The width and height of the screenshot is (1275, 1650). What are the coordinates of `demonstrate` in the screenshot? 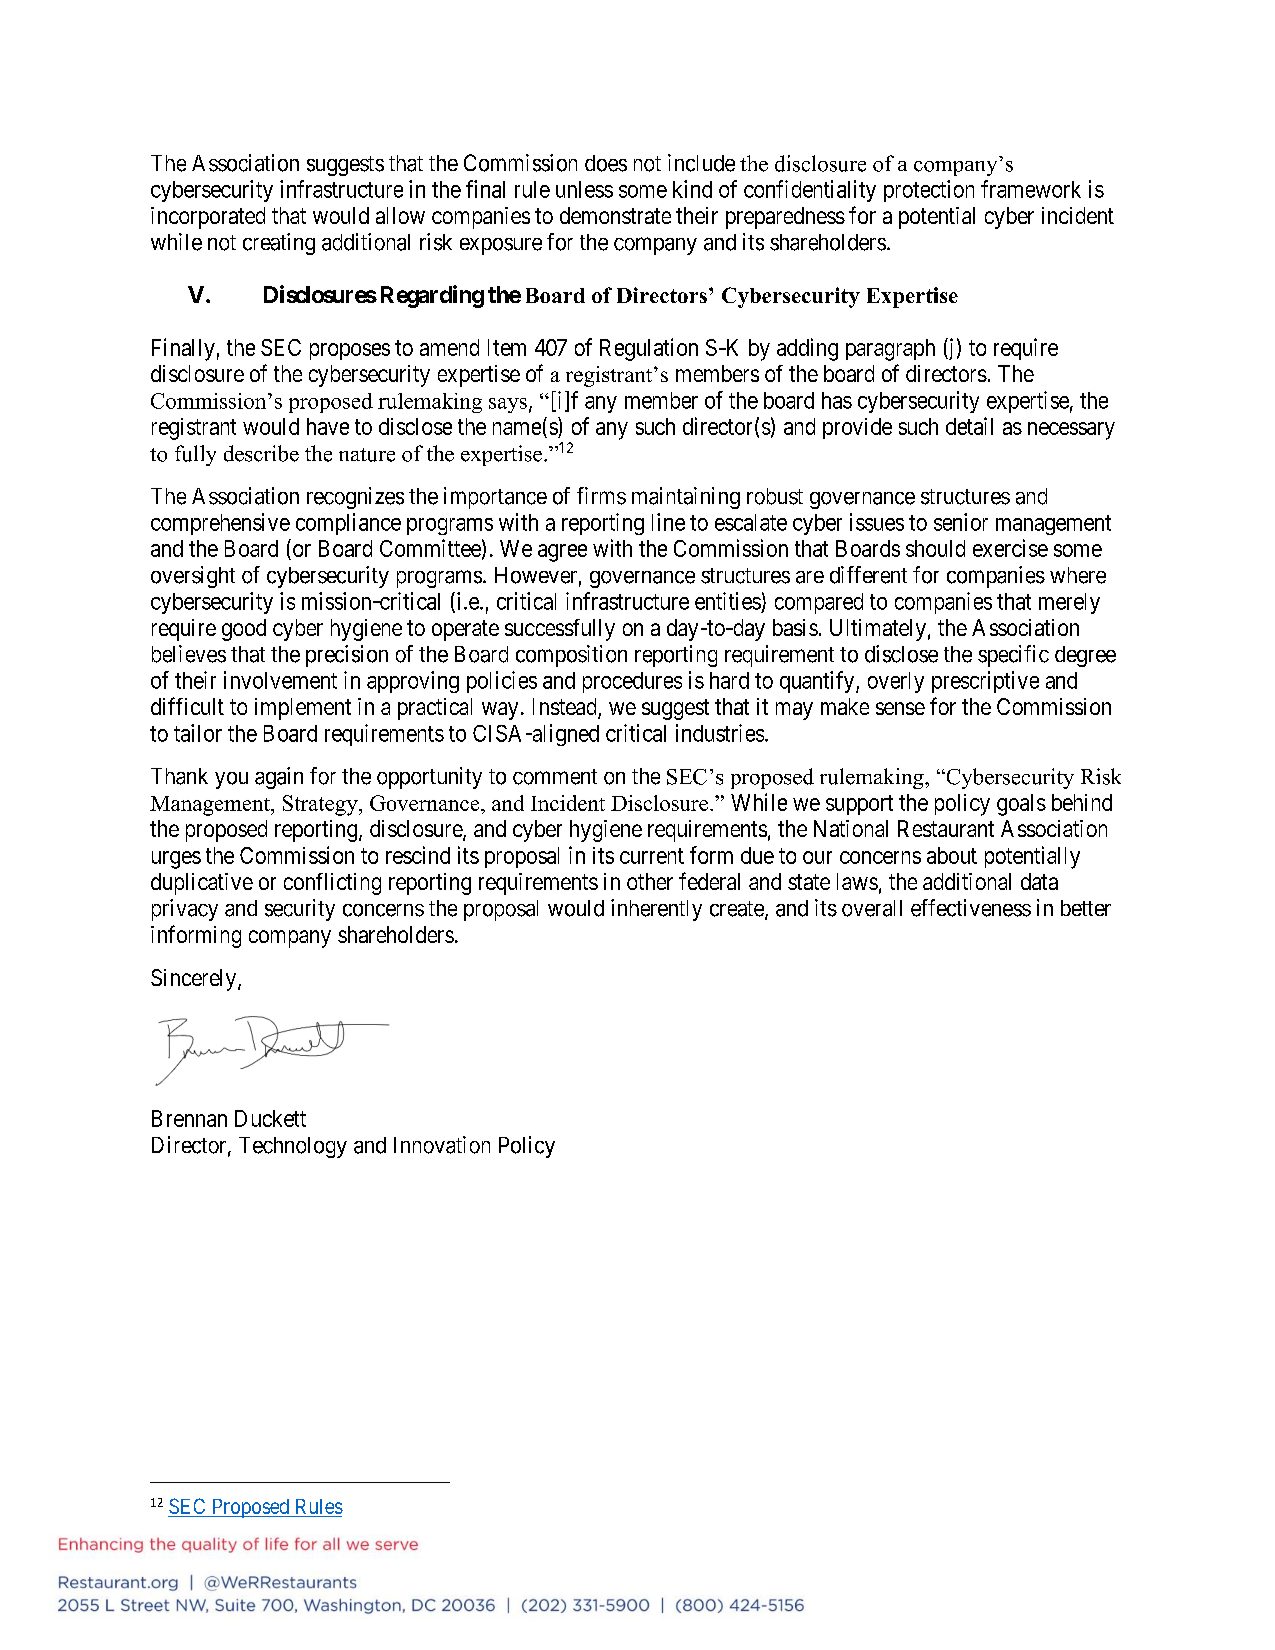 It's located at (615, 215).
